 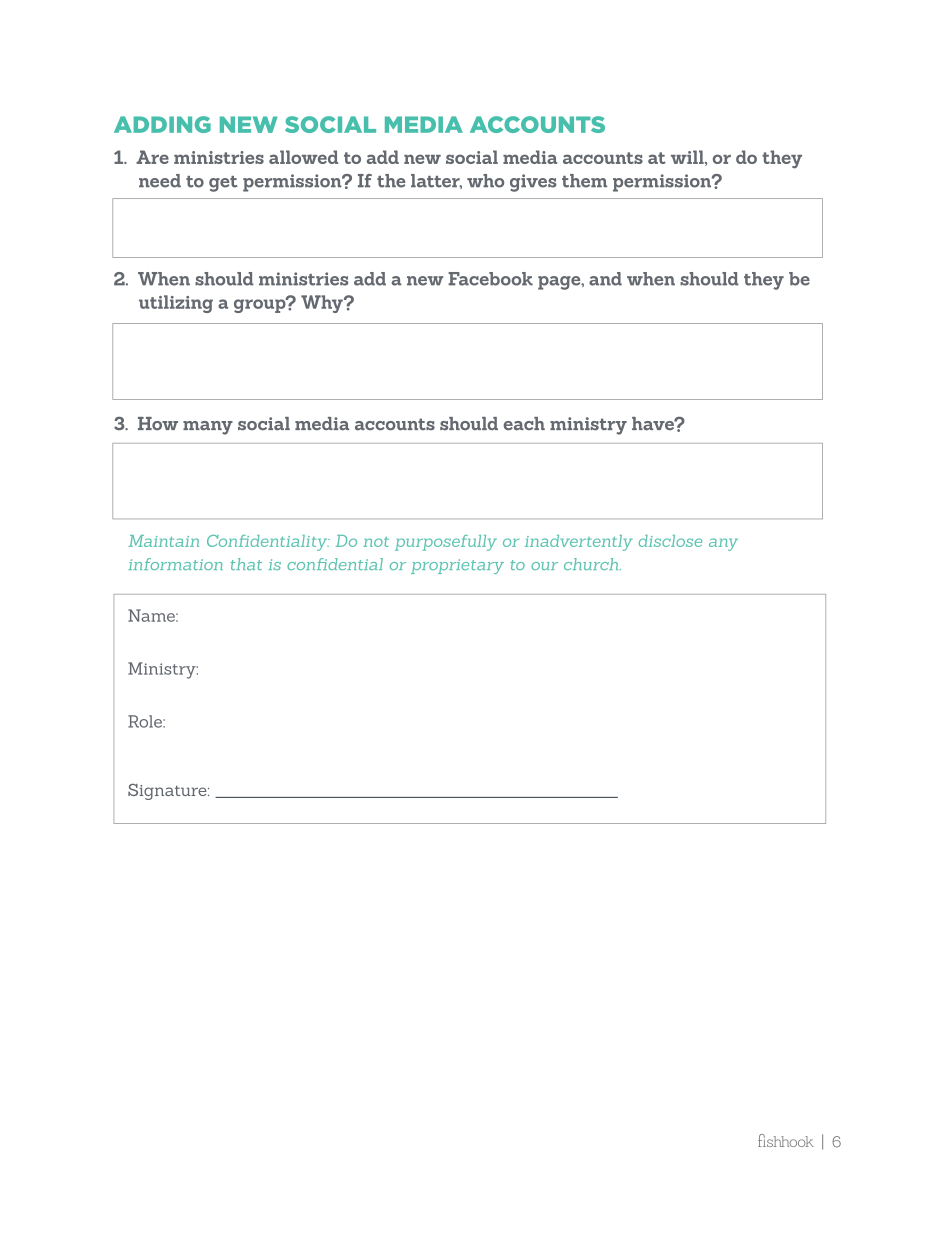 What do you see at coordinates (457, 566) in the screenshot?
I see `proprietary` at bounding box center [457, 566].
